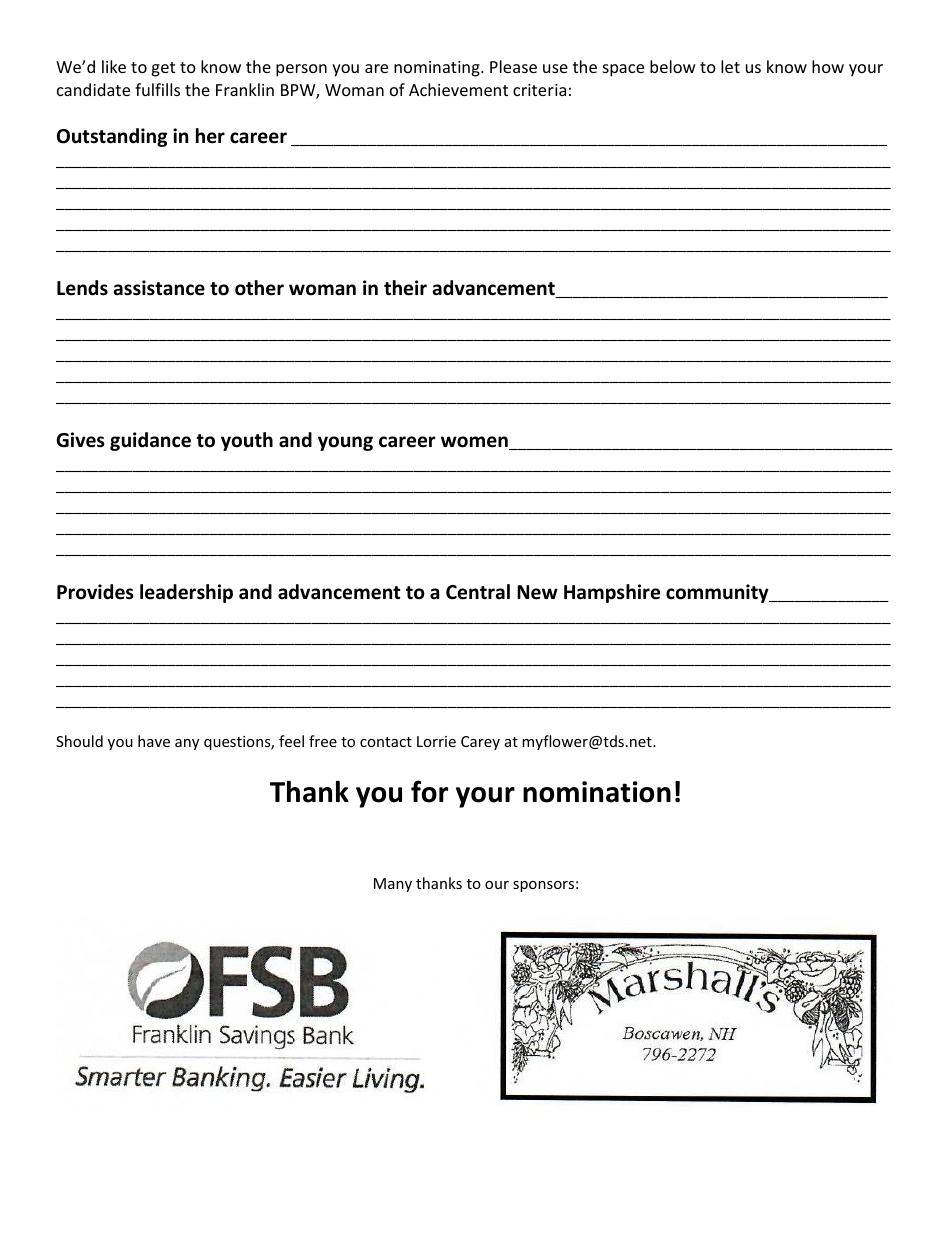 The width and height of the page is (952, 1233). What do you see at coordinates (458, 89) in the page?
I see `Achievement` at bounding box center [458, 89].
